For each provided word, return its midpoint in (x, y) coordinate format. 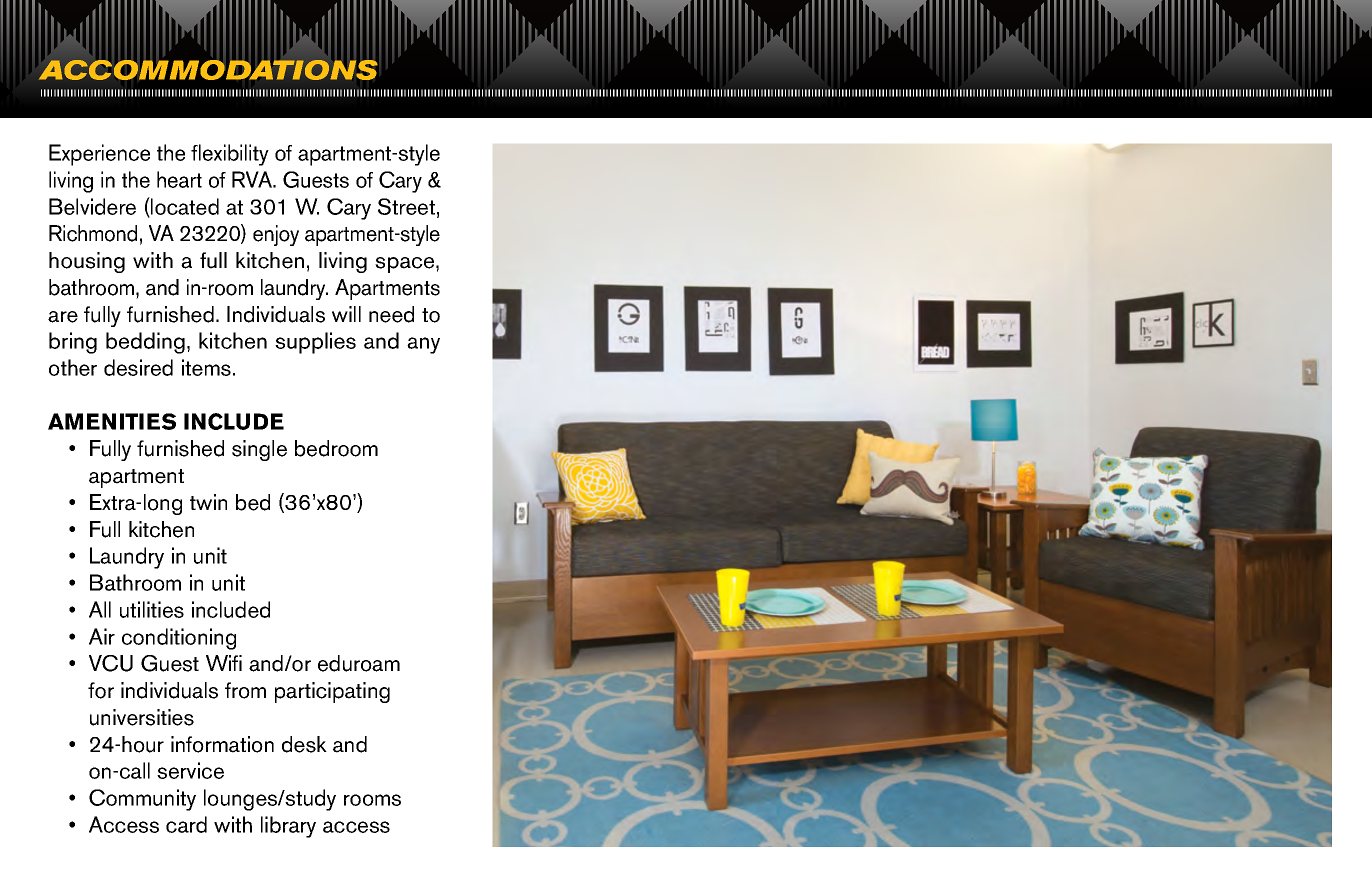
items (206, 367)
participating (332, 692)
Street (406, 206)
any (423, 345)
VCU (111, 663)
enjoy (276, 235)
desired (138, 367)
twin (208, 502)
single (259, 450)
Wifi (224, 663)
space (406, 265)
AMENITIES (112, 421)
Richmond (93, 233)
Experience (99, 155)
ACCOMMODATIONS (208, 70)
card (186, 824)
